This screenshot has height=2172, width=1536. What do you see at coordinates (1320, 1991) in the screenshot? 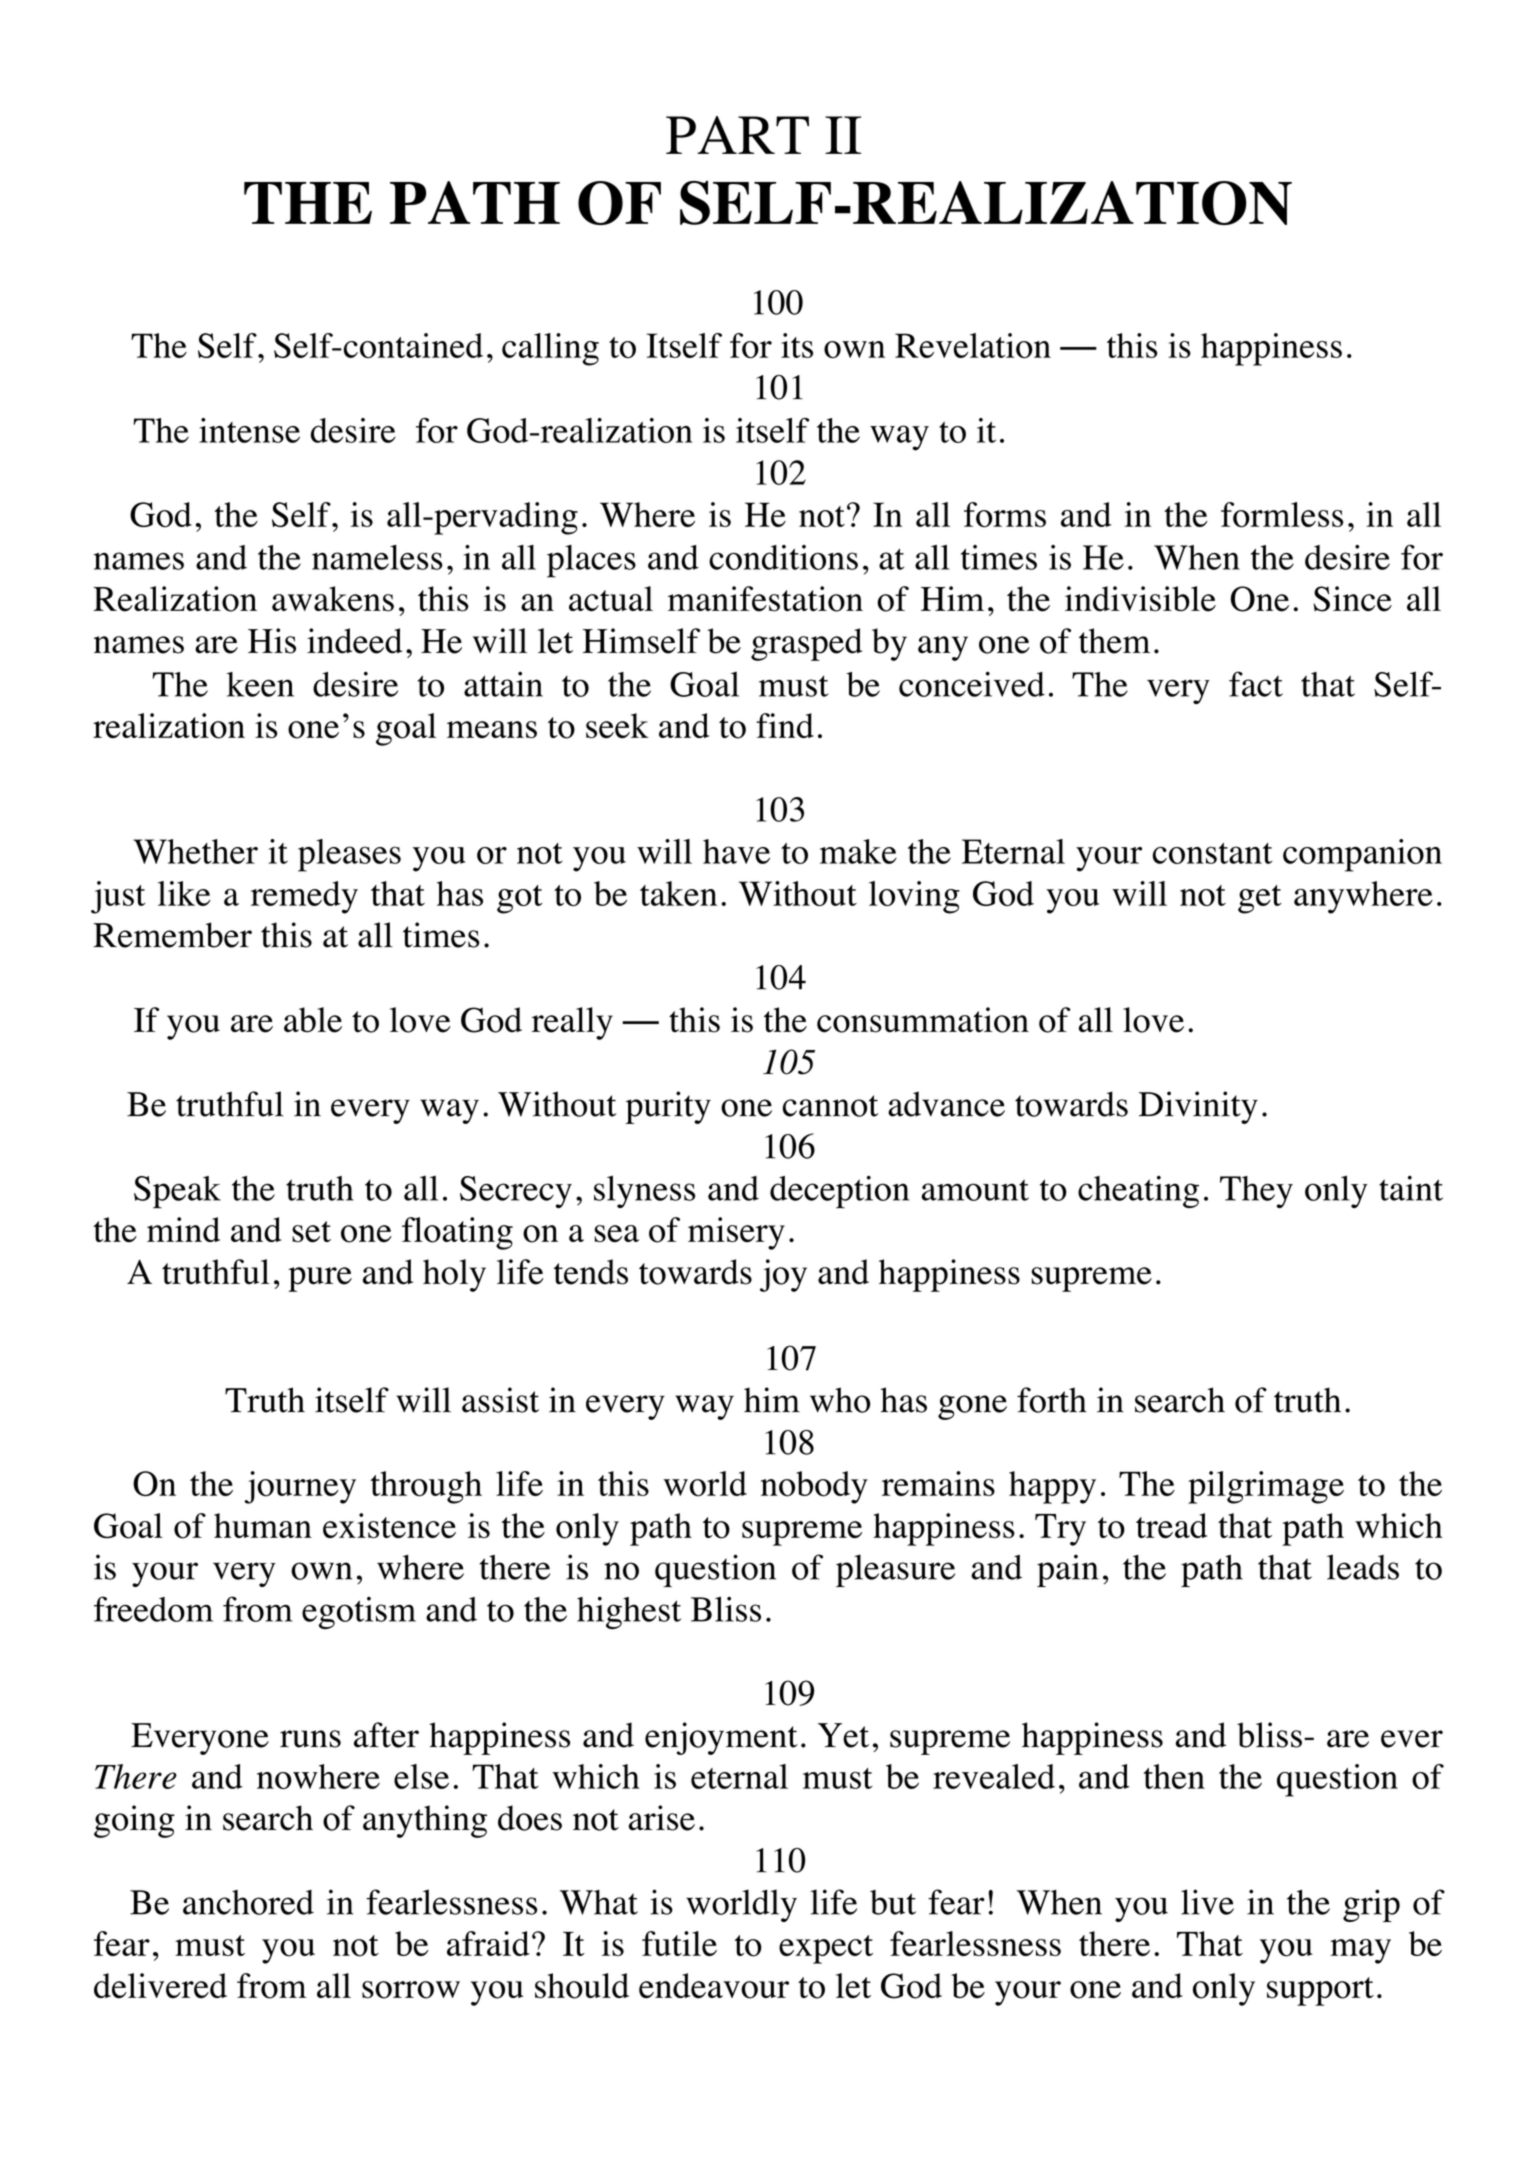
I see `support` at bounding box center [1320, 1991].
